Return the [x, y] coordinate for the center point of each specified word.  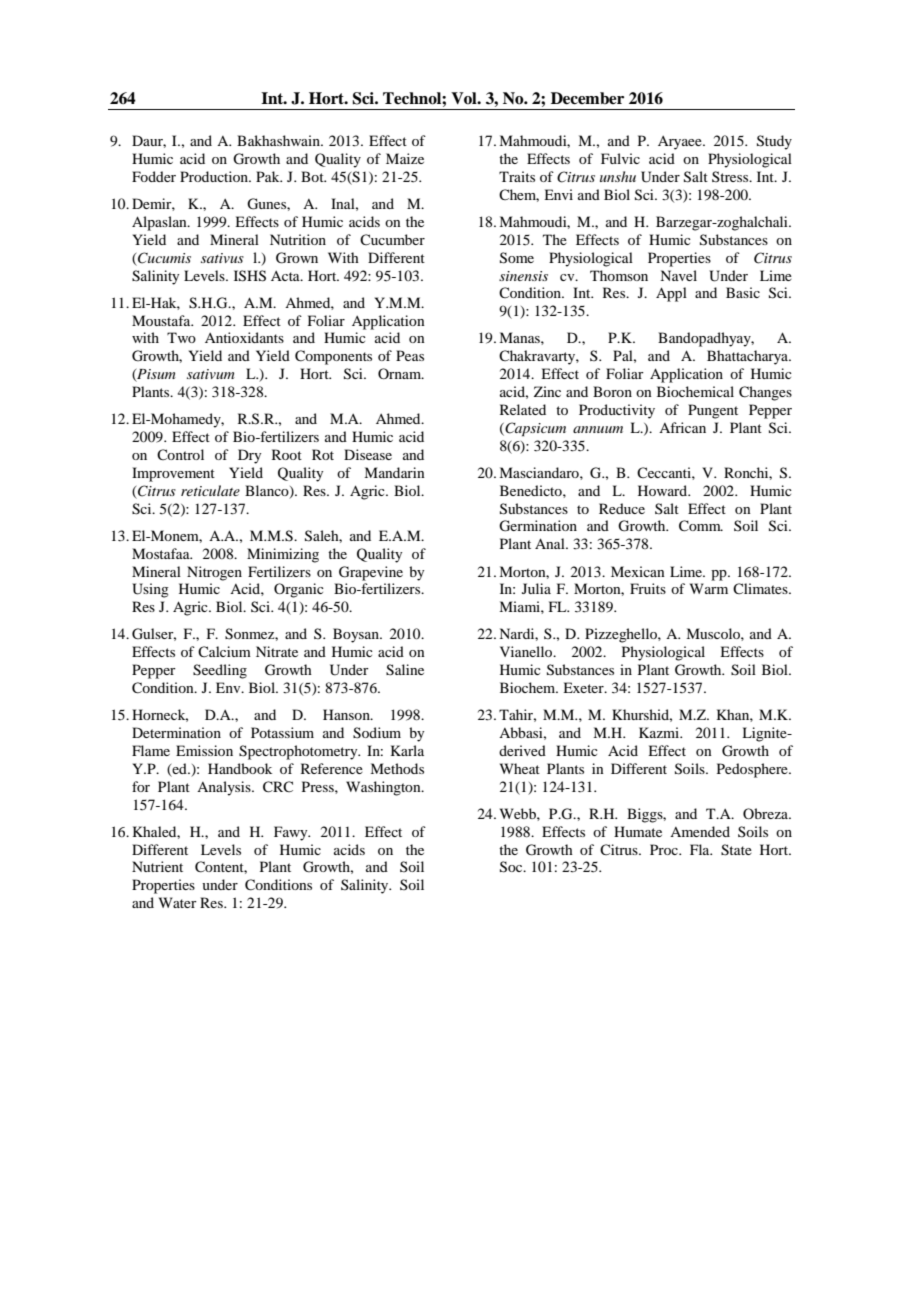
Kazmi [660, 732]
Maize [405, 158]
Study [774, 142]
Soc [512, 867]
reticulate [210, 490]
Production [215, 176]
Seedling [220, 671]
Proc [665, 849]
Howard [664, 490]
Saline [405, 670]
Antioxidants [244, 337]
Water [178, 902]
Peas [410, 355]
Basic [743, 292]
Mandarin [394, 472]
